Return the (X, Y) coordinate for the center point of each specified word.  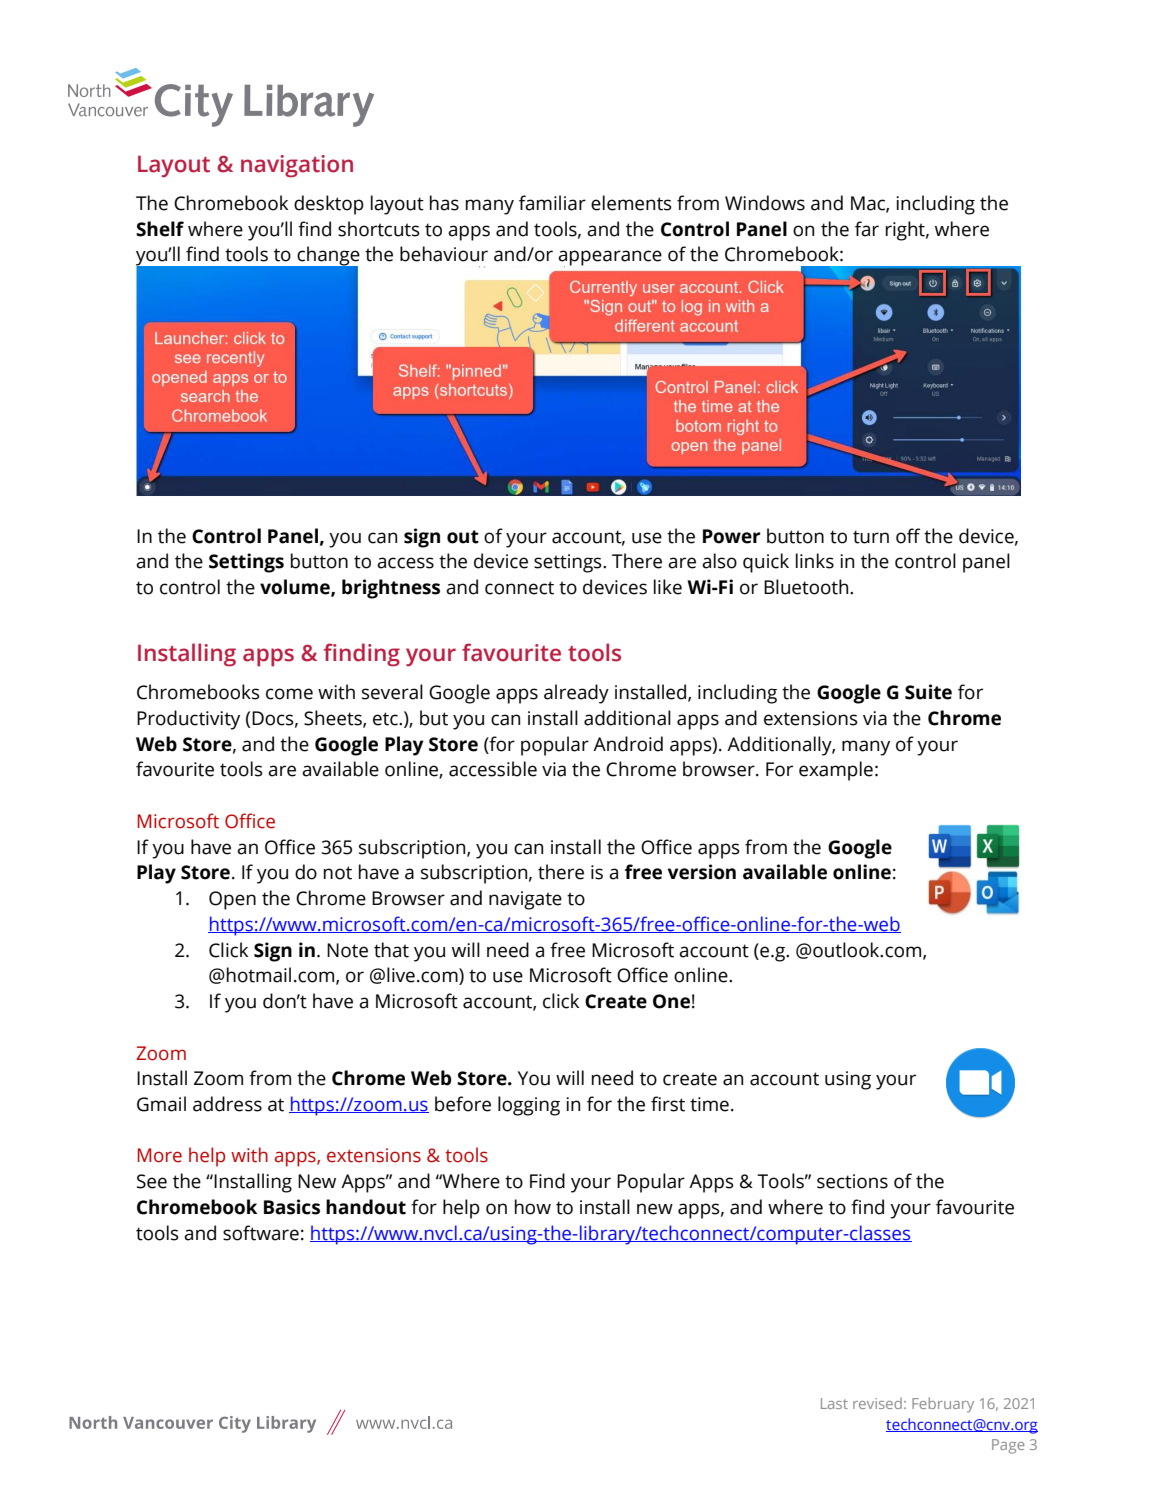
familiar (552, 203)
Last (834, 1403)
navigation (297, 166)
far (867, 229)
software (261, 1233)
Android (628, 744)
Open (232, 900)
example (836, 771)
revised (877, 1403)
